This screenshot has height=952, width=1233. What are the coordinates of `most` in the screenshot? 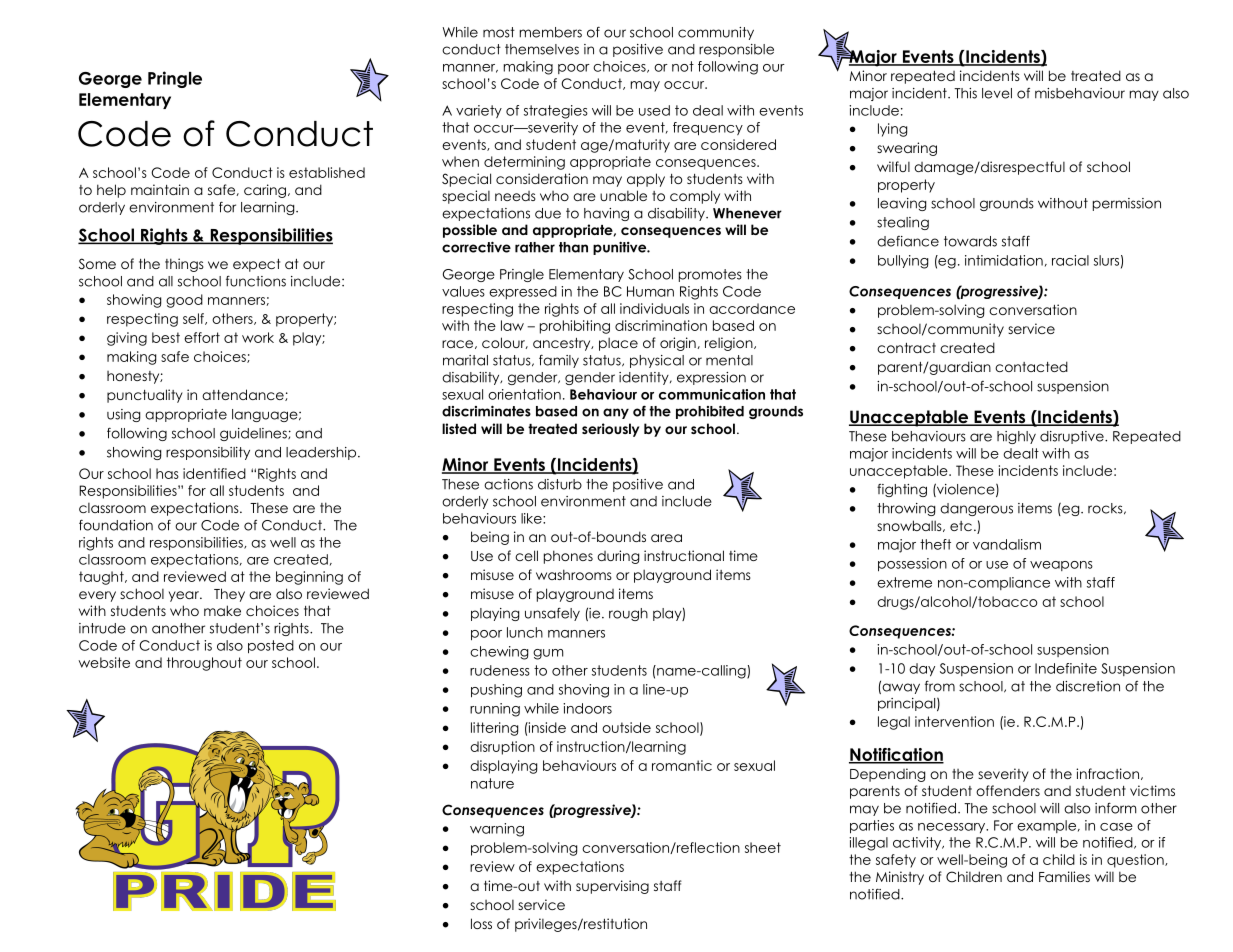 It's located at (499, 32).
